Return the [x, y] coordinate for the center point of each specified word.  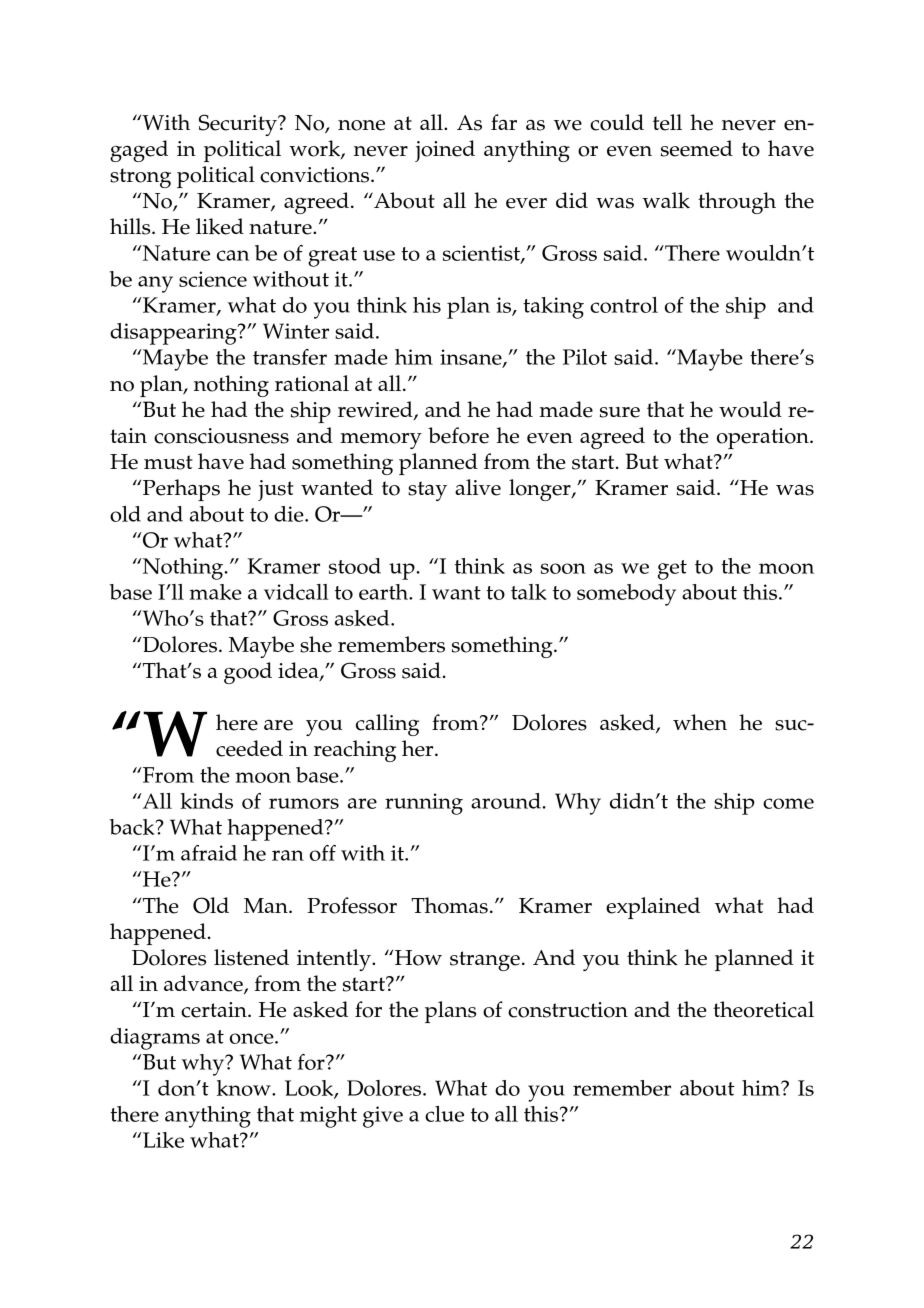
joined [445, 151]
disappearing [174, 334]
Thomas [449, 905]
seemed [697, 148]
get [672, 570]
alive [478, 487]
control [624, 305]
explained [653, 908]
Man [267, 905]
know [245, 1088]
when [700, 722]
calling [387, 725]
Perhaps [181, 490]
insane [472, 358]
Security [239, 125]
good [248, 673]
